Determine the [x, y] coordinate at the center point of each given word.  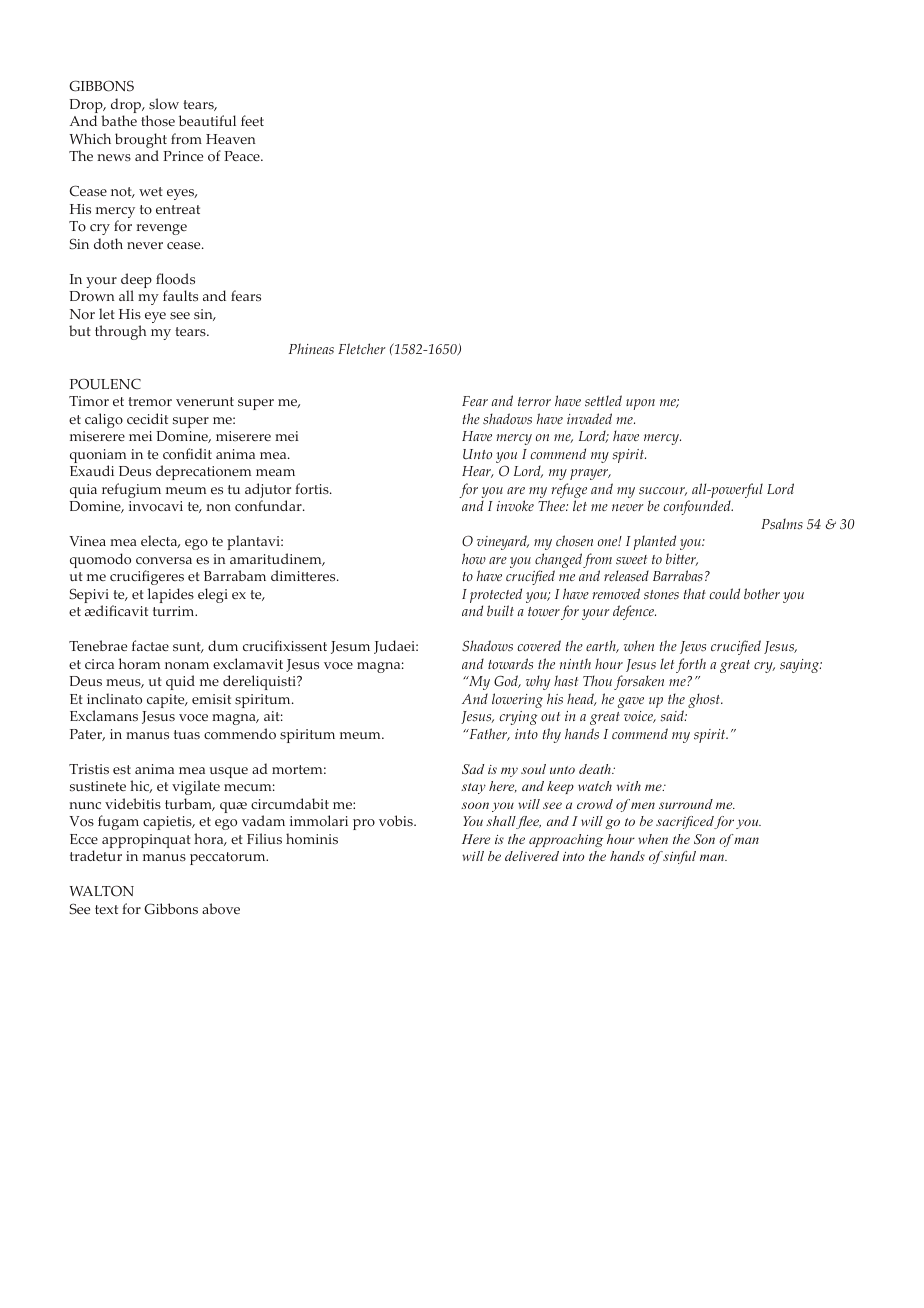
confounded [698, 507]
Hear [478, 472]
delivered [532, 856]
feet [252, 120]
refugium [131, 490]
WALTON [101, 891]
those [158, 121]
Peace [243, 156]
